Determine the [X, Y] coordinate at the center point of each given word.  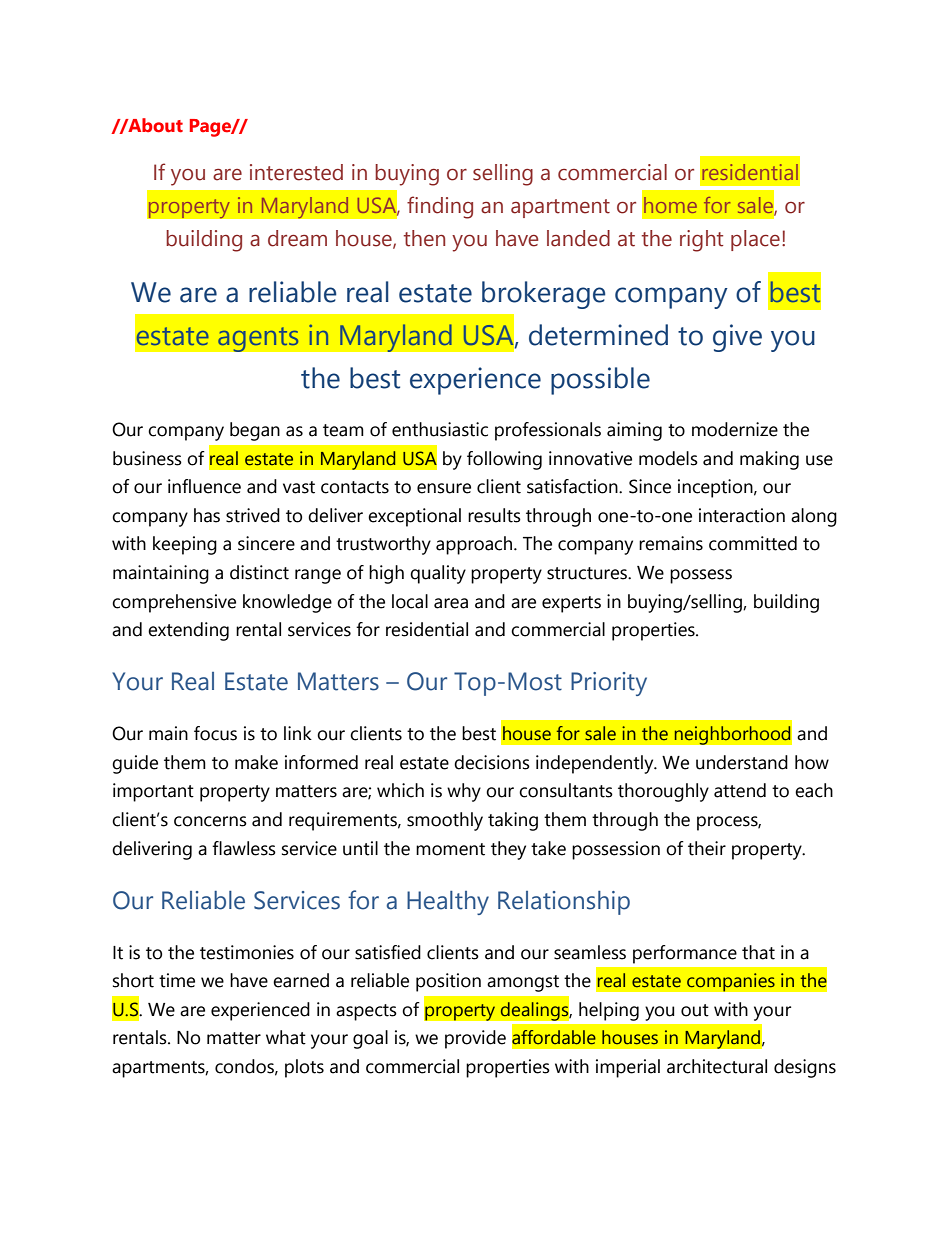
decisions [492, 762]
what [286, 1037]
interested [296, 172]
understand [742, 762]
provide [475, 1039]
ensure [444, 488]
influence [204, 486]
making [769, 460]
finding [440, 207]
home [670, 205]
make [256, 762]
